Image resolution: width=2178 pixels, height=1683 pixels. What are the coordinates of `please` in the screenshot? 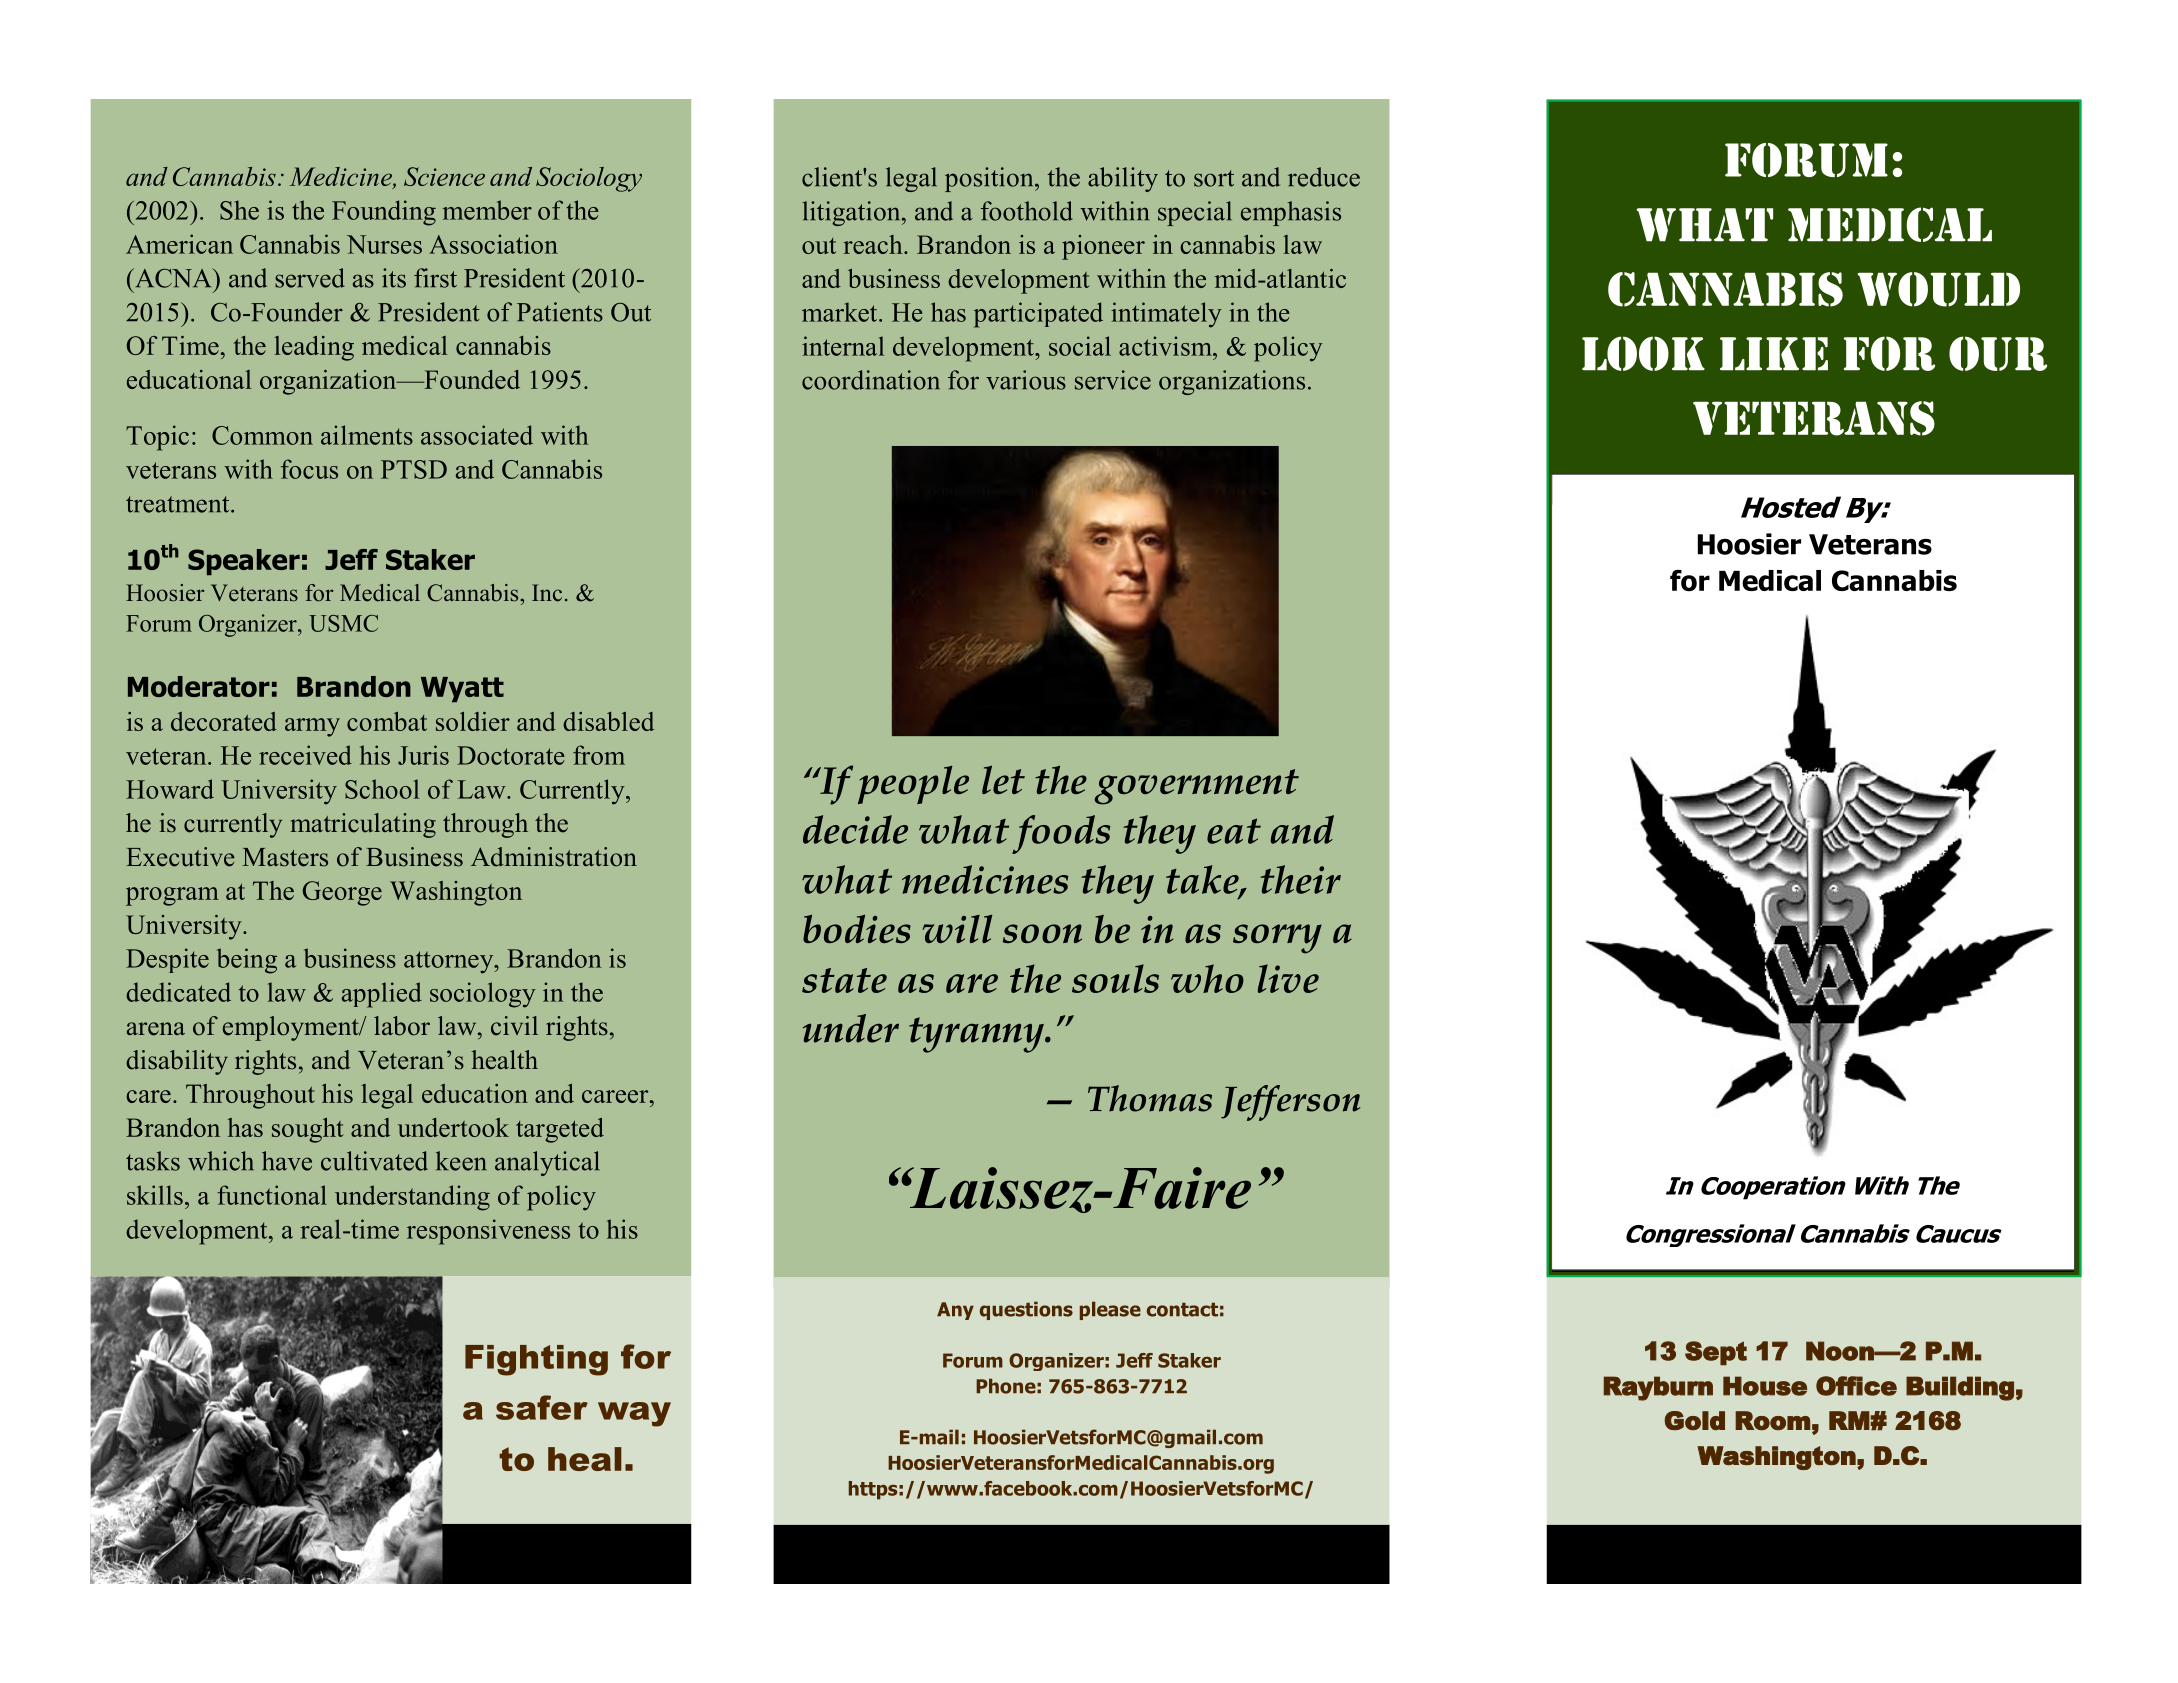 It's located at (1110, 1310).
